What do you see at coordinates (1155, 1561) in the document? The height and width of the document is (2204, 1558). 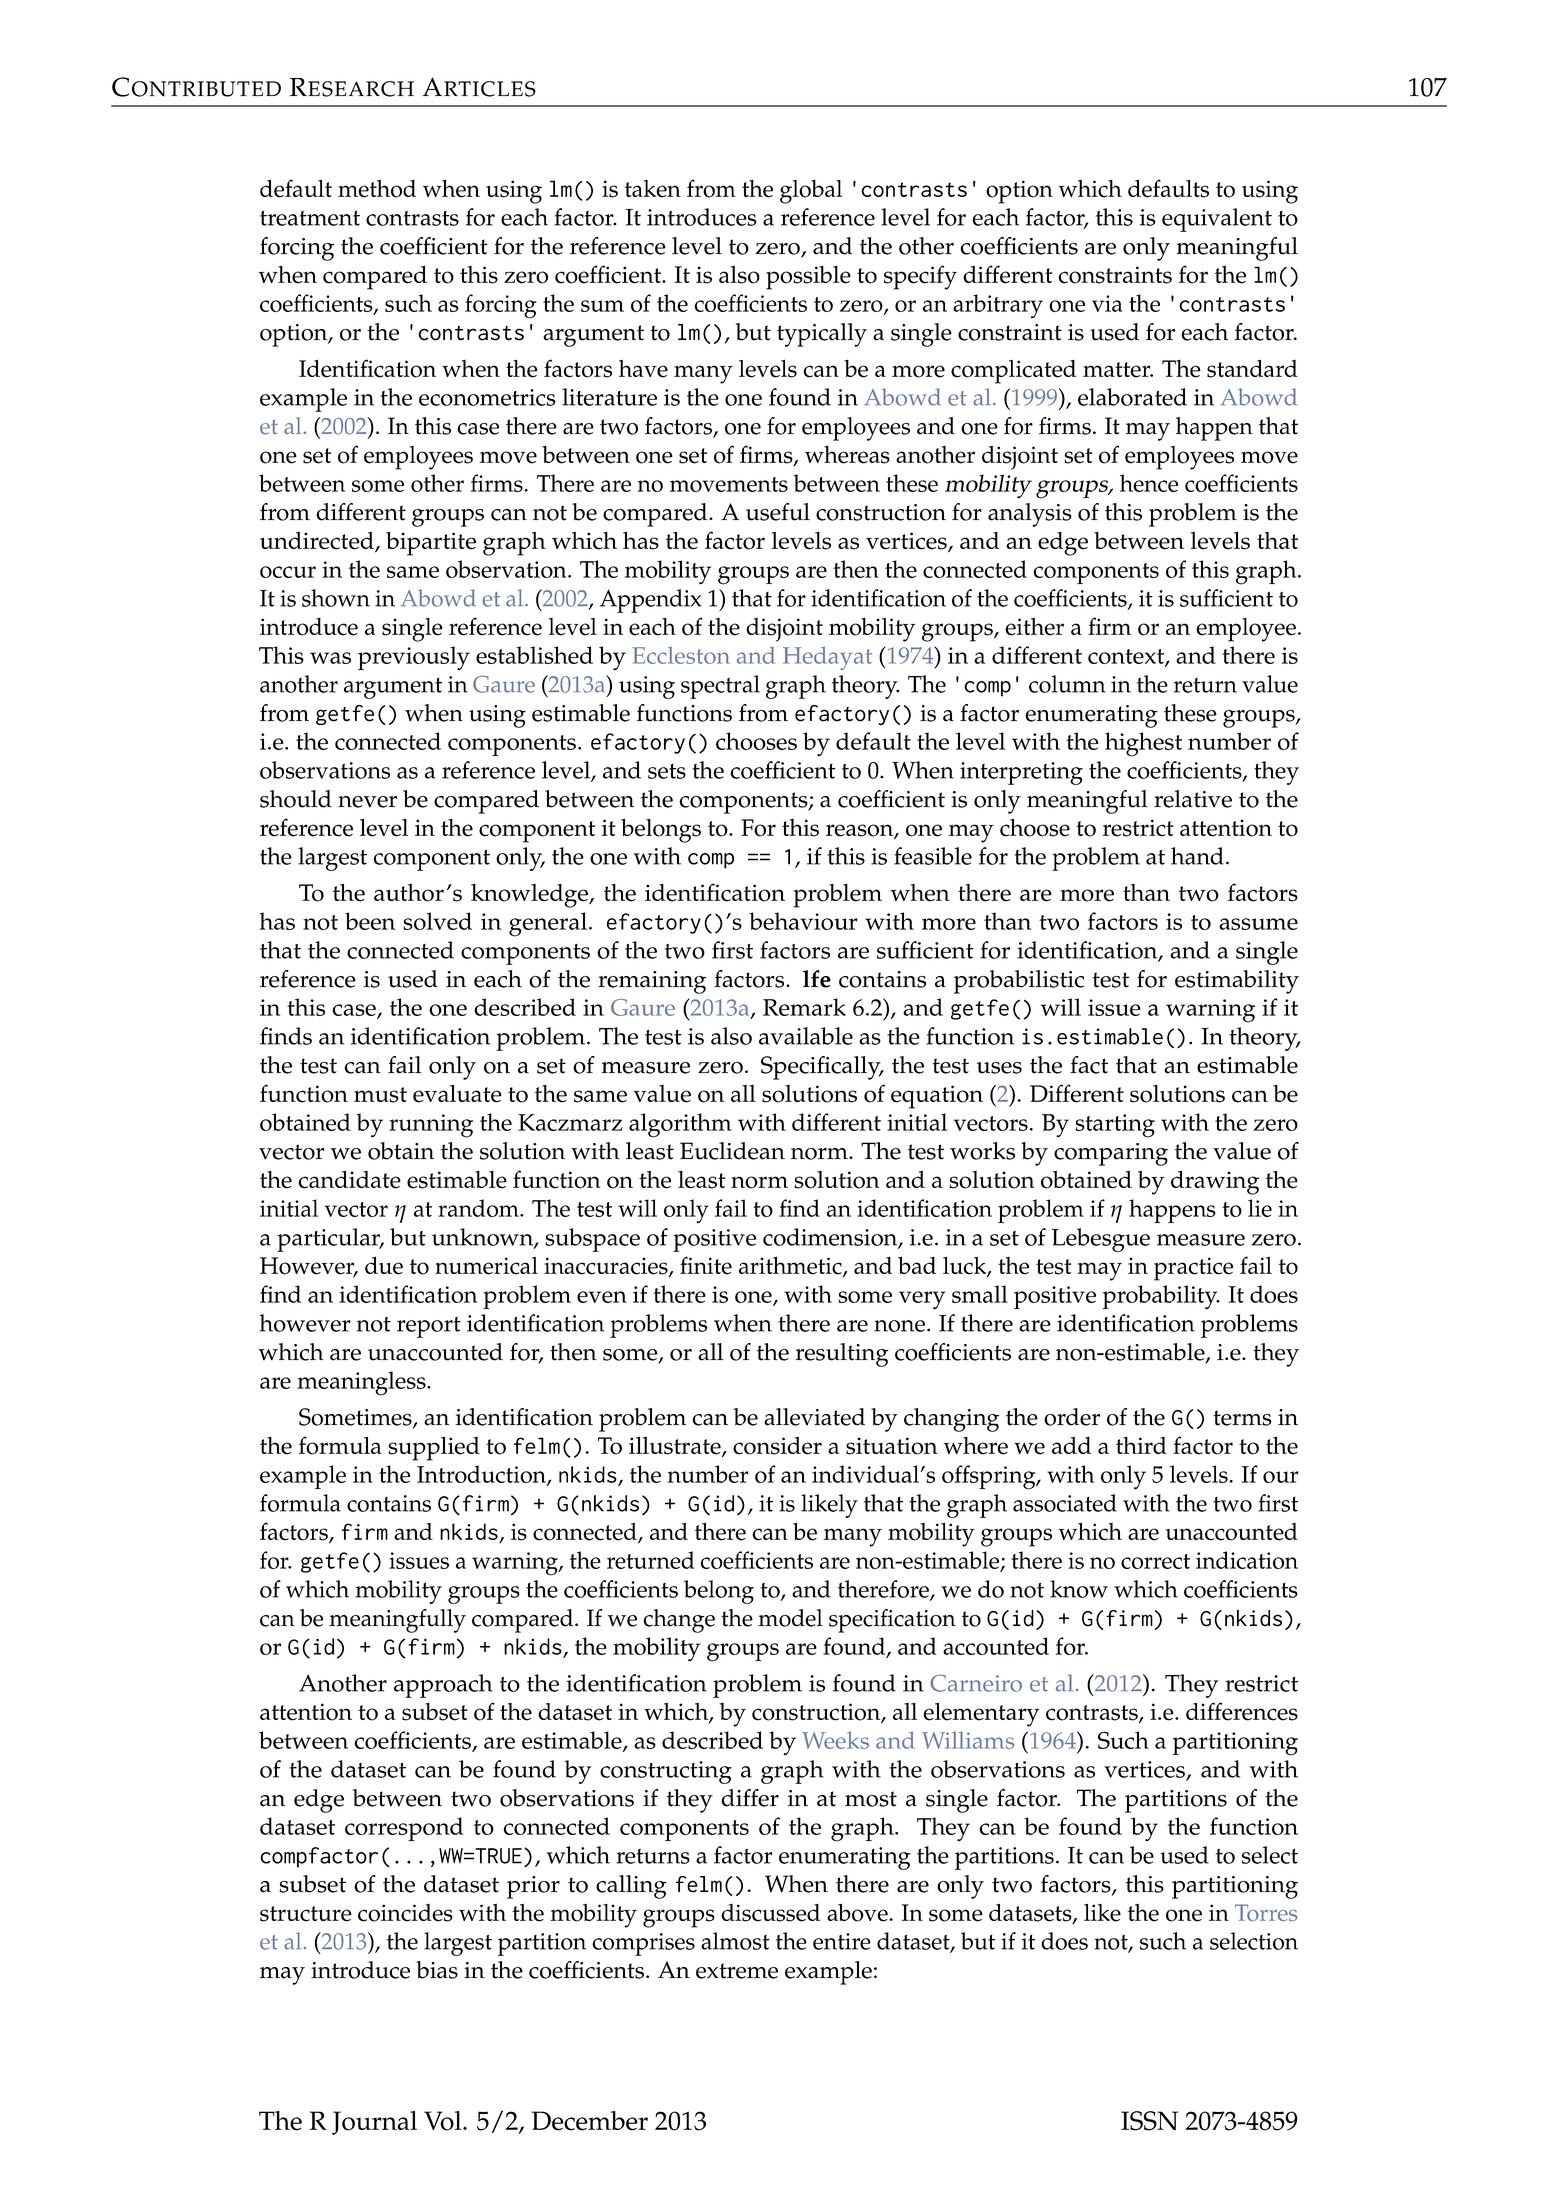 I see `correct` at bounding box center [1155, 1561].
